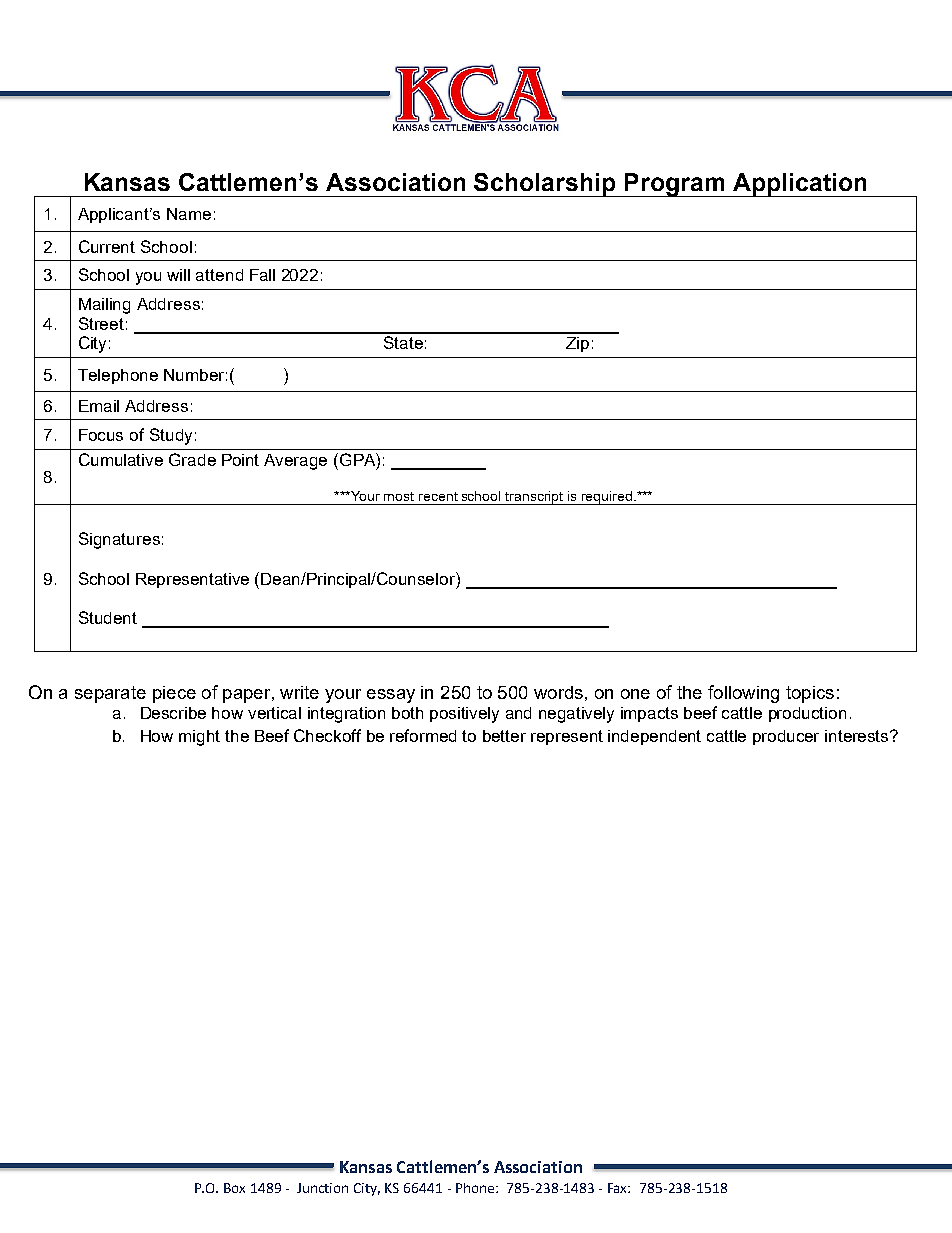 This screenshot has height=1233, width=952. What do you see at coordinates (438, 496) in the screenshot?
I see `recent` at bounding box center [438, 496].
